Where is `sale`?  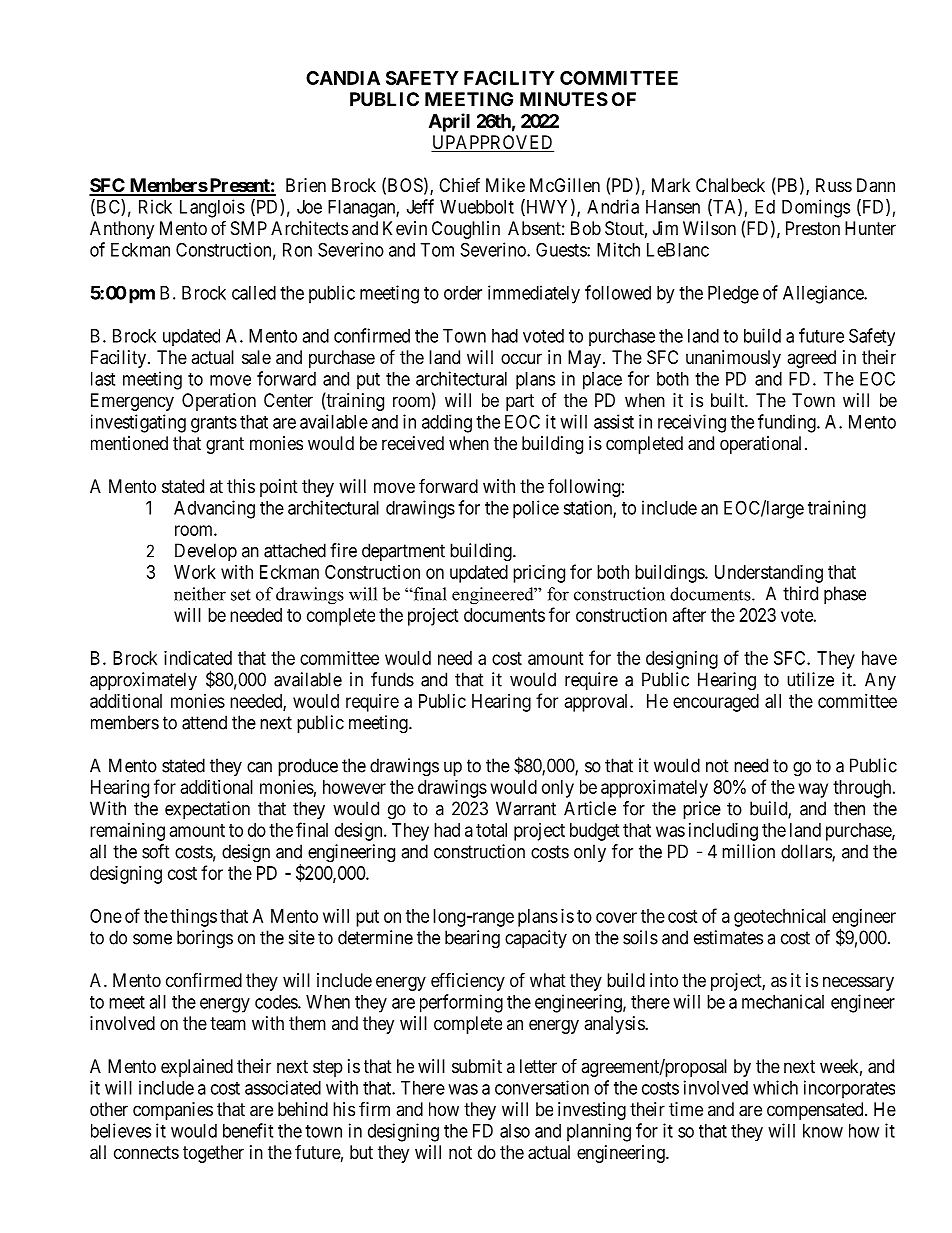
sale is located at coordinates (256, 357).
